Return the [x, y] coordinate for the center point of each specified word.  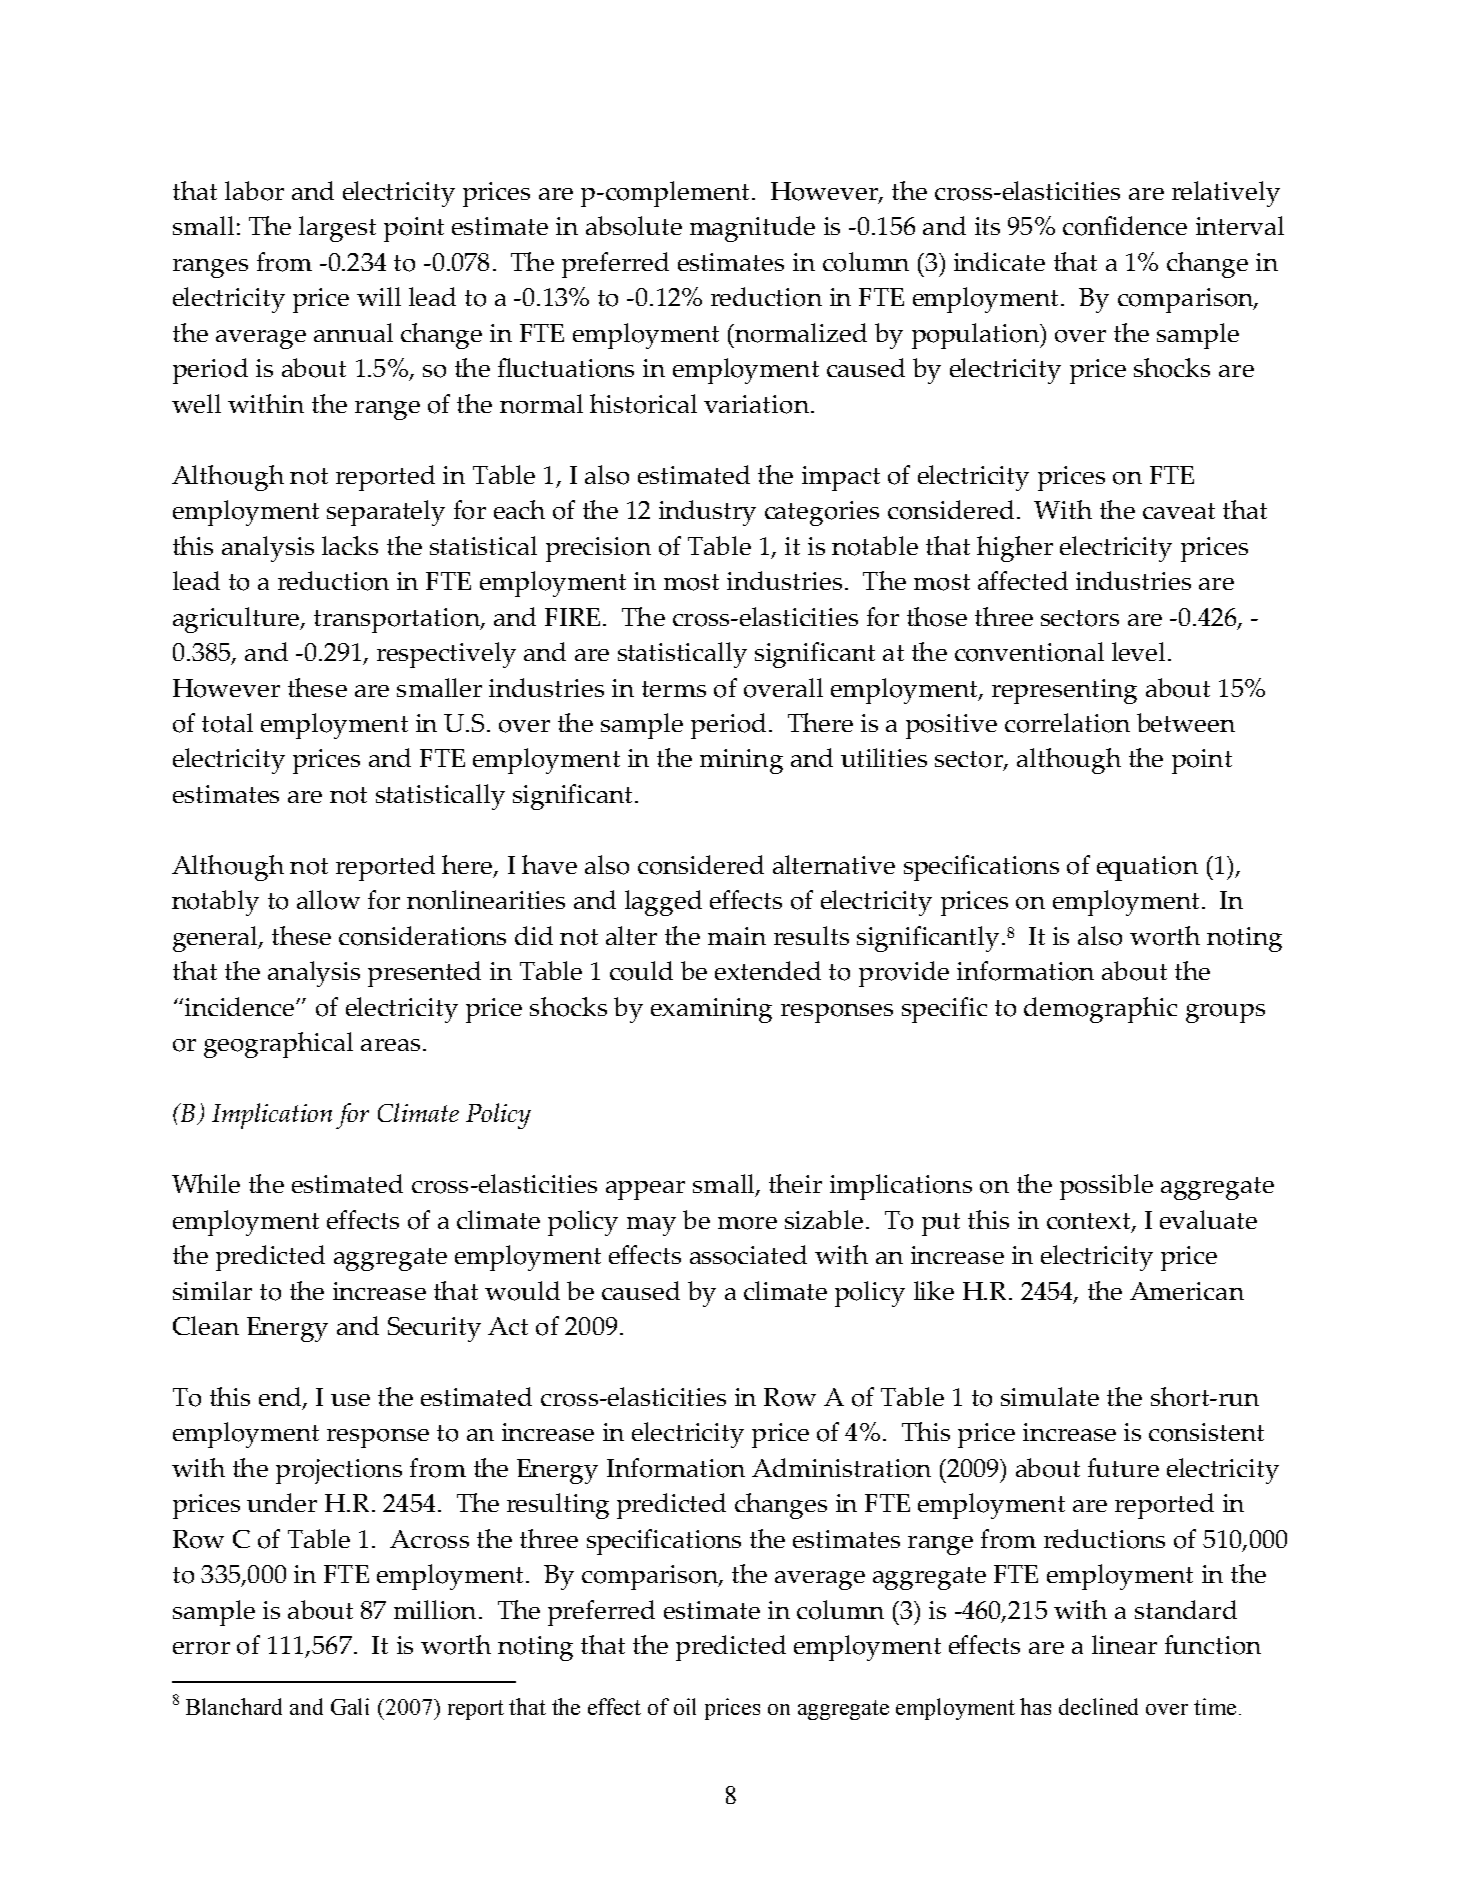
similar [212, 1290]
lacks [350, 545]
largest [337, 229]
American [1187, 1291]
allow [328, 900]
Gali [350, 1706]
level [1138, 651]
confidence [1125, 226]
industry [707, 513]
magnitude [752, 229]
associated [748, 1255]
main [737, 936]
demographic [1100, 1010]
